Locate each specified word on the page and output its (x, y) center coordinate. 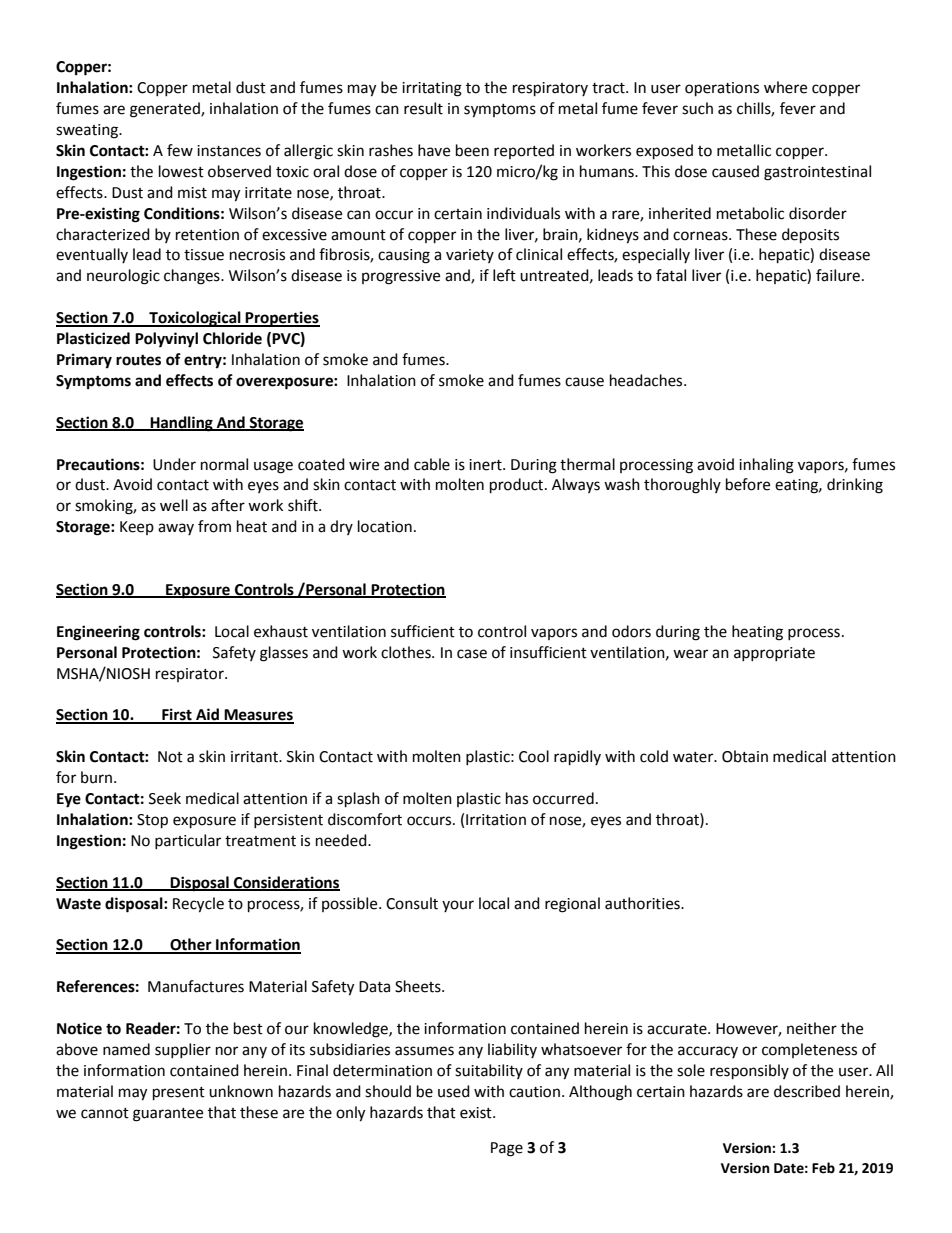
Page (507, 1149)
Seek (165, 798)
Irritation (496, 820)
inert (486, 465)
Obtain (745, 756)
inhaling (766, 466)
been (472, 150)
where (785, 87)
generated (166, 110)
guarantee (168, 1115)
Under (174, 464)
